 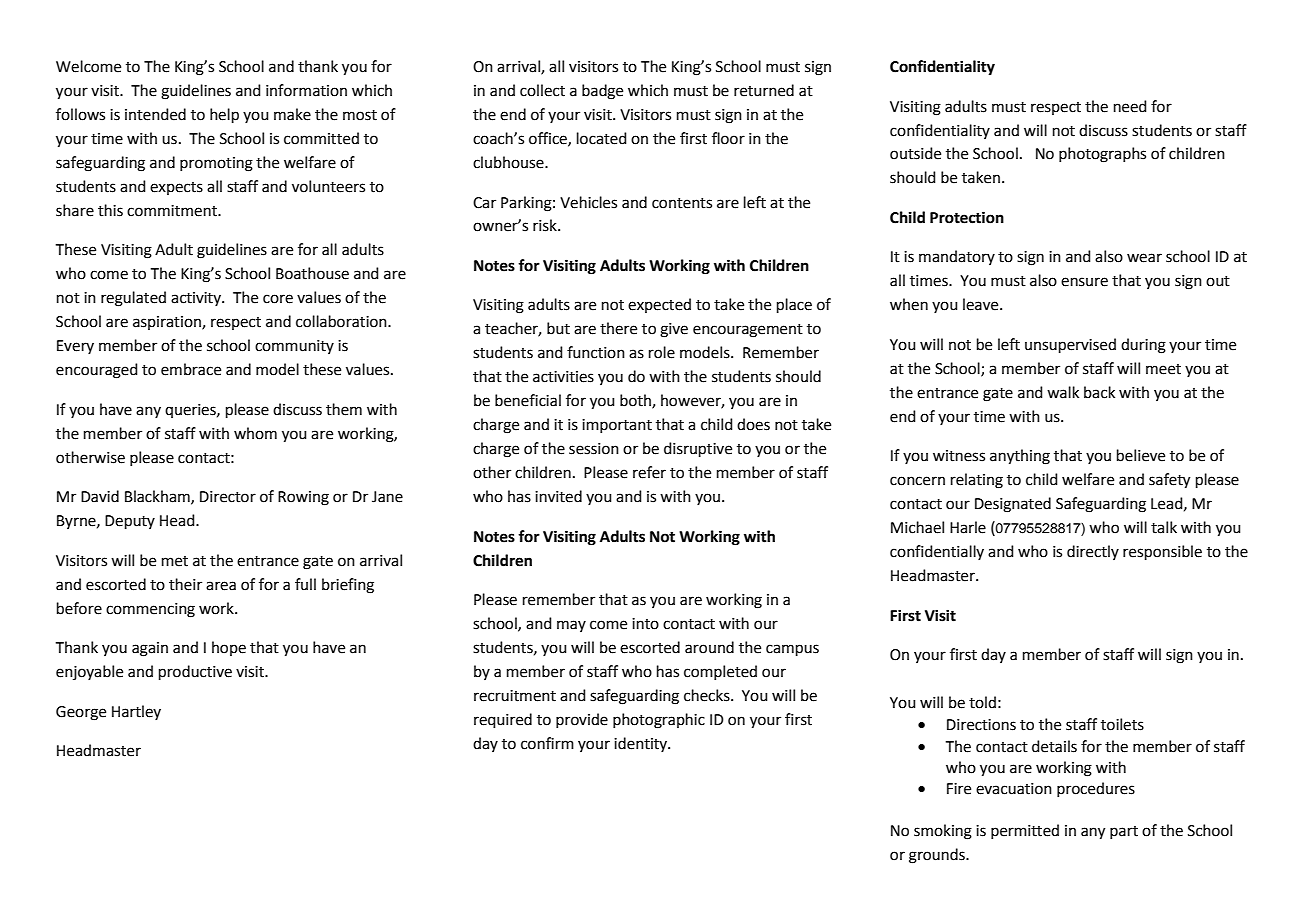 I want to click on anything, so click(x=1020, y=457).
